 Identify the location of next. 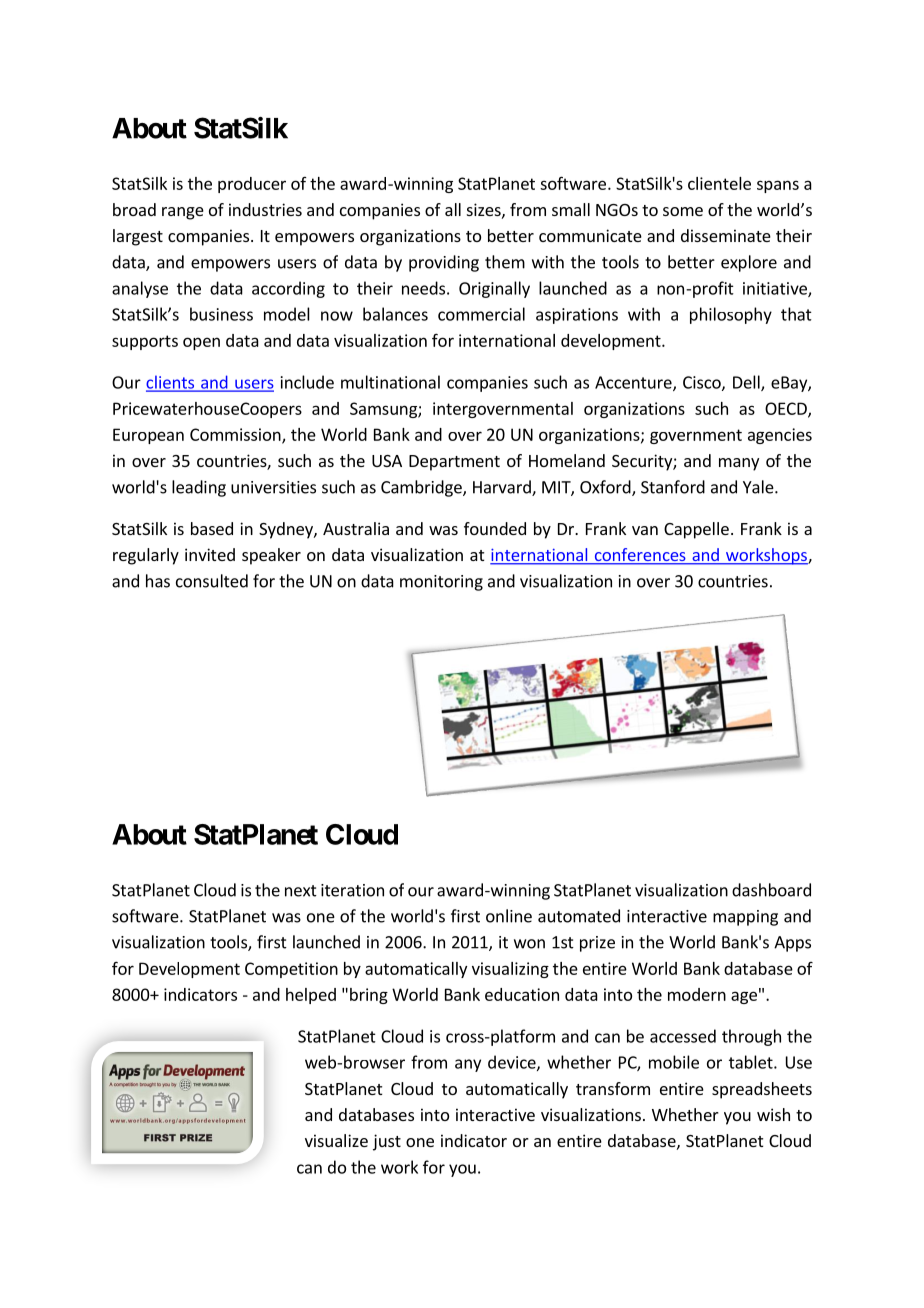
(301, 891).
